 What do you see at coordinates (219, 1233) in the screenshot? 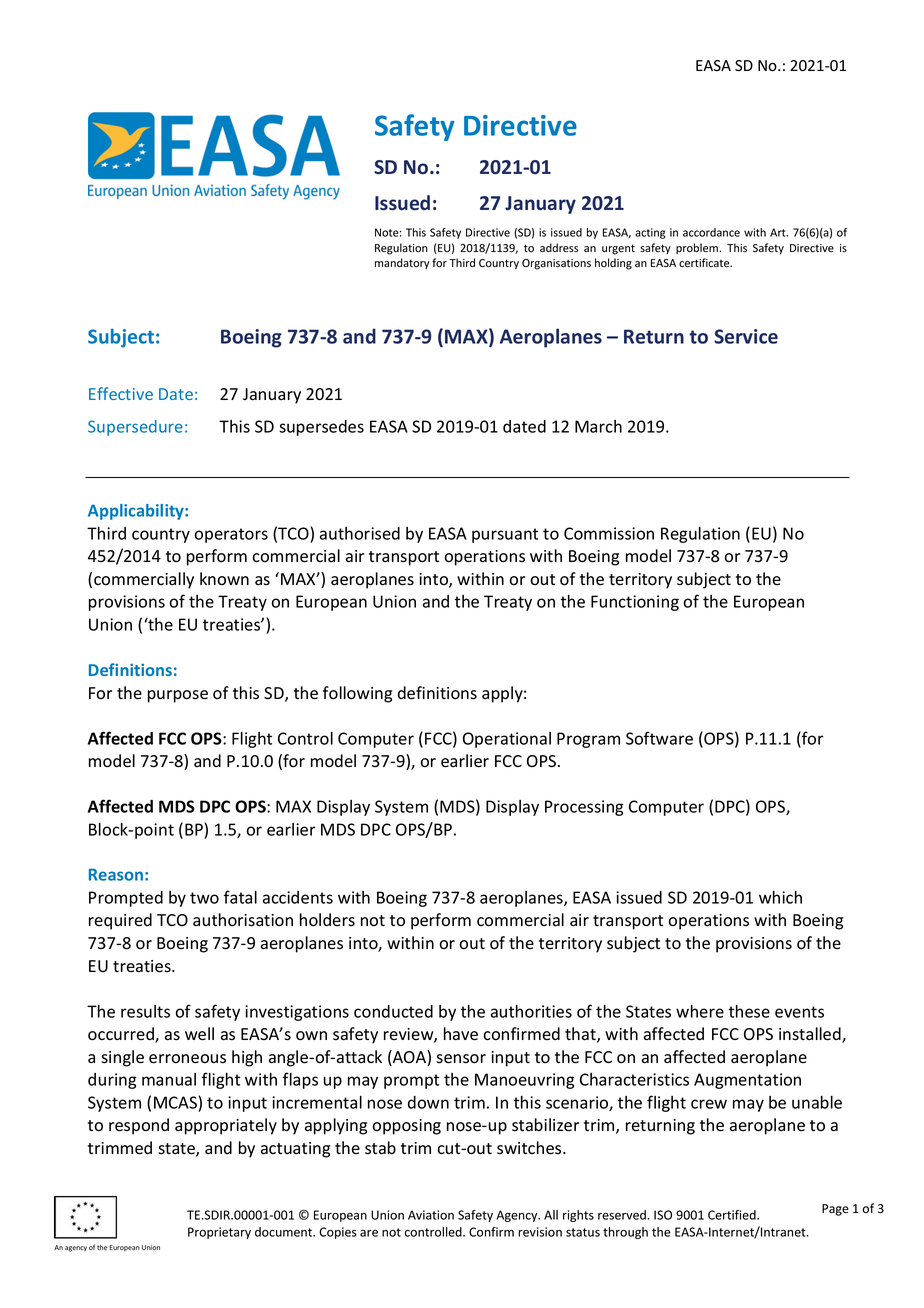
I see `Proprietary` at bounding box center [219, 1233].
